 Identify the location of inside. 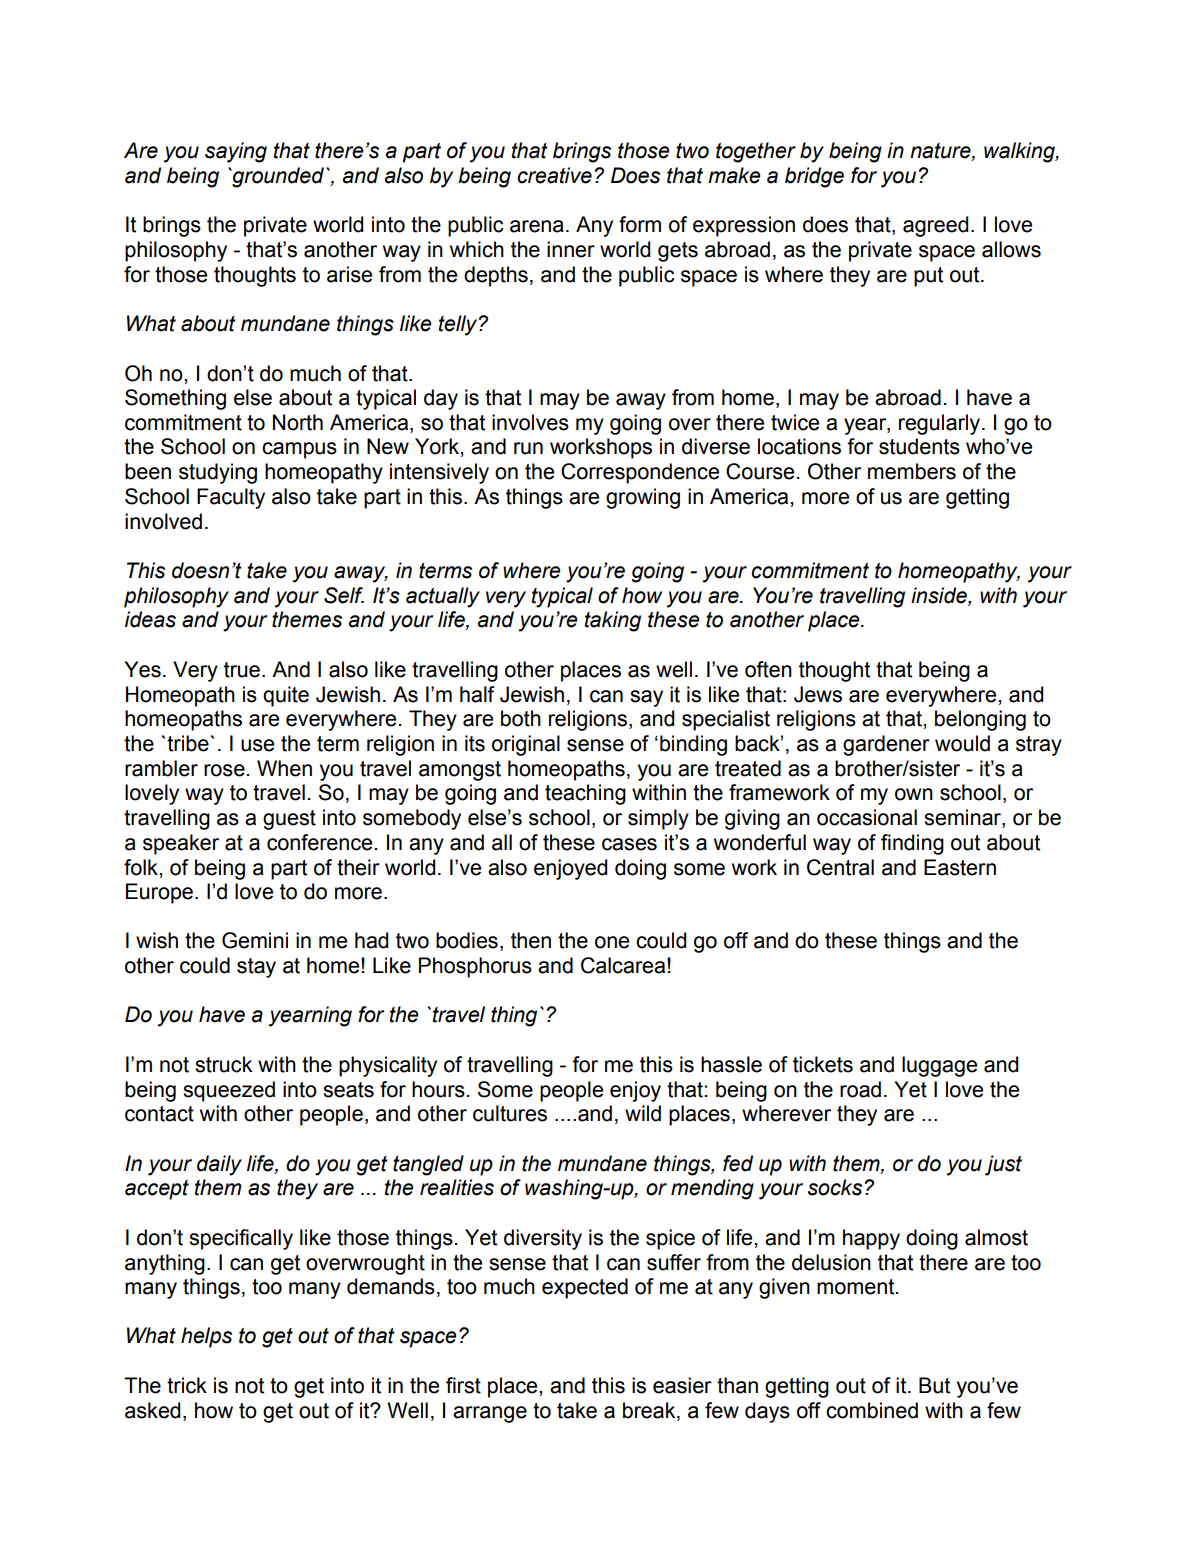
(940, 595).
